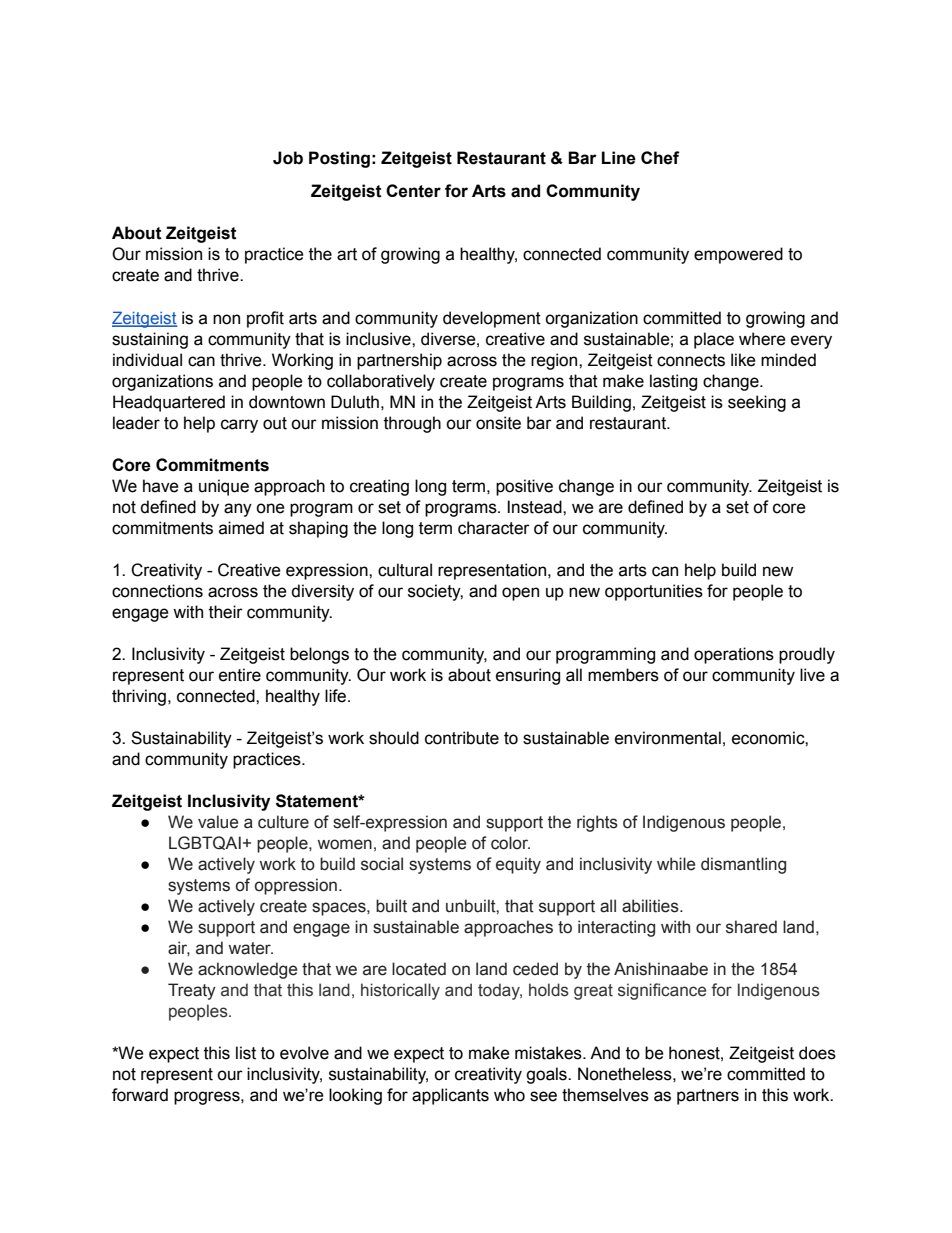 The height and width of the image is (1233, 952). Describe the element at coordinates (462, 738) in the image. I see `contribute` at that location.
